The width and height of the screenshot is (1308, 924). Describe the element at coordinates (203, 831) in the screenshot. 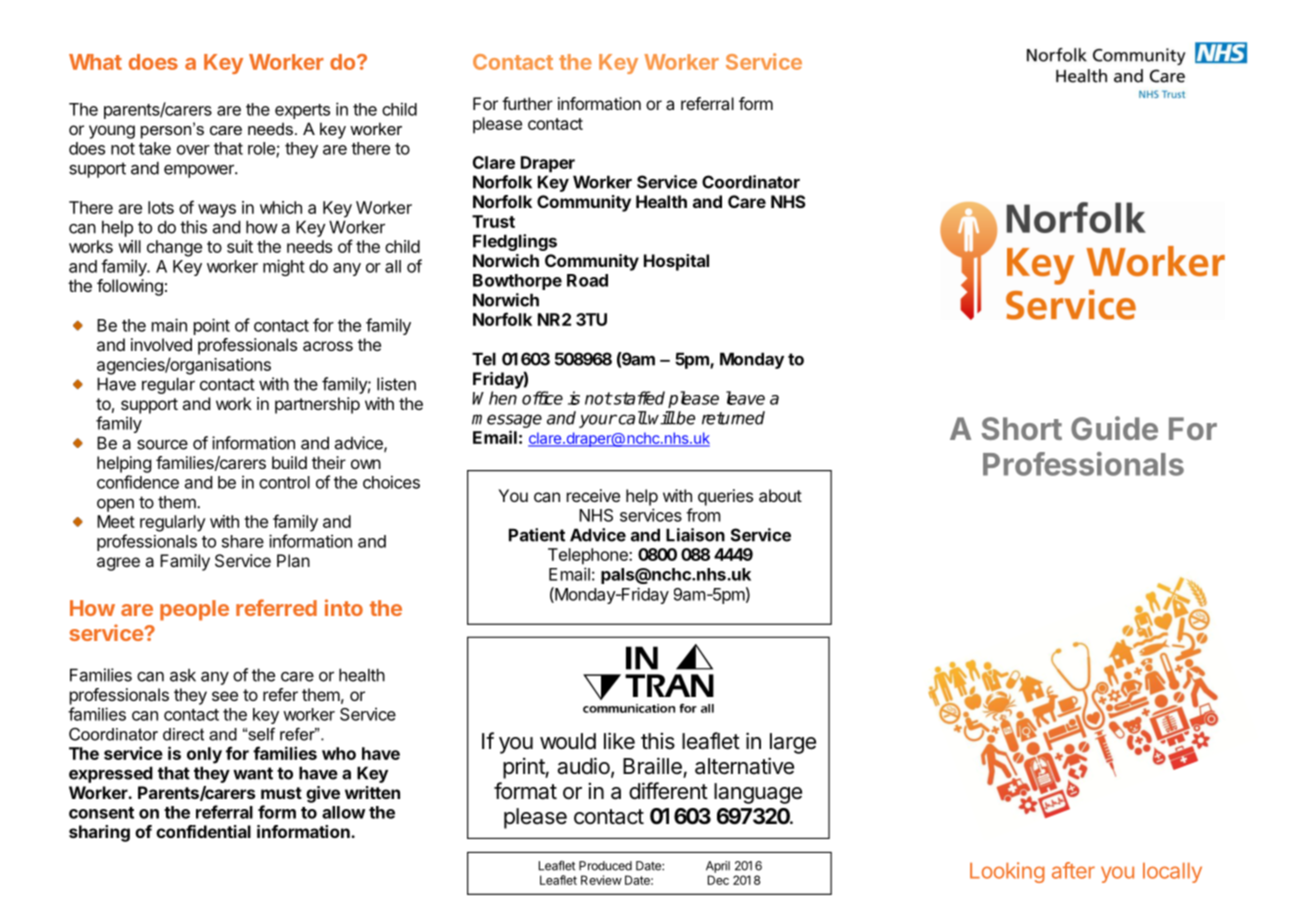

I see `confidential` at that location.
